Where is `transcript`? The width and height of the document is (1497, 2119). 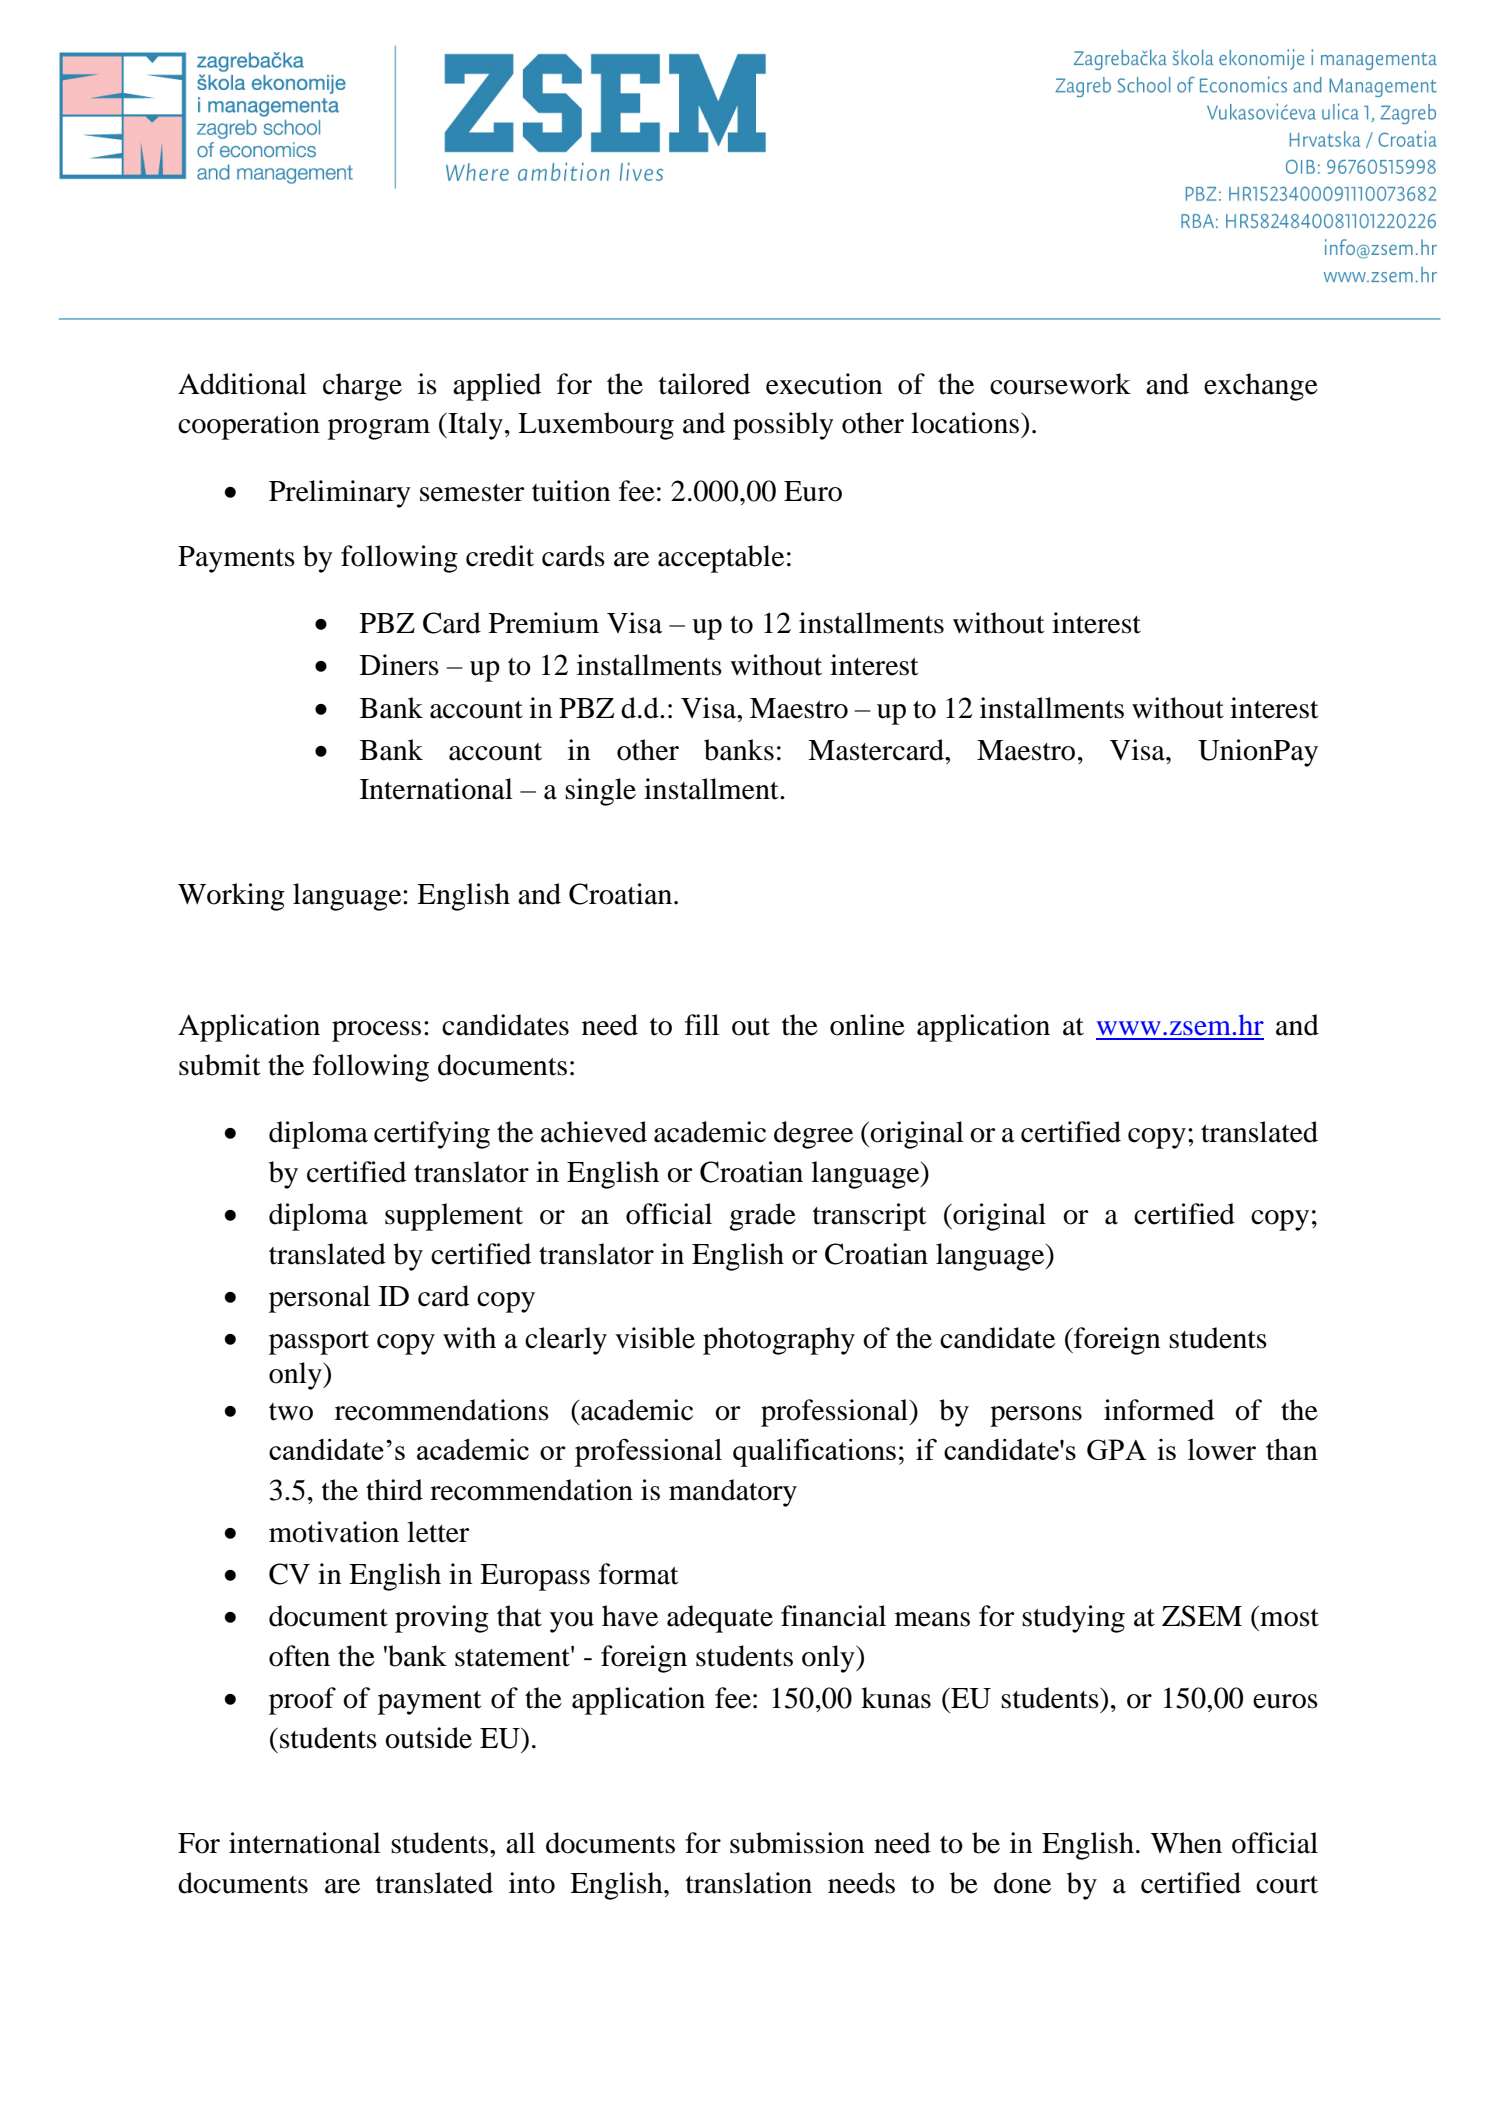
transcript is located at coordinates (870, 1217).
